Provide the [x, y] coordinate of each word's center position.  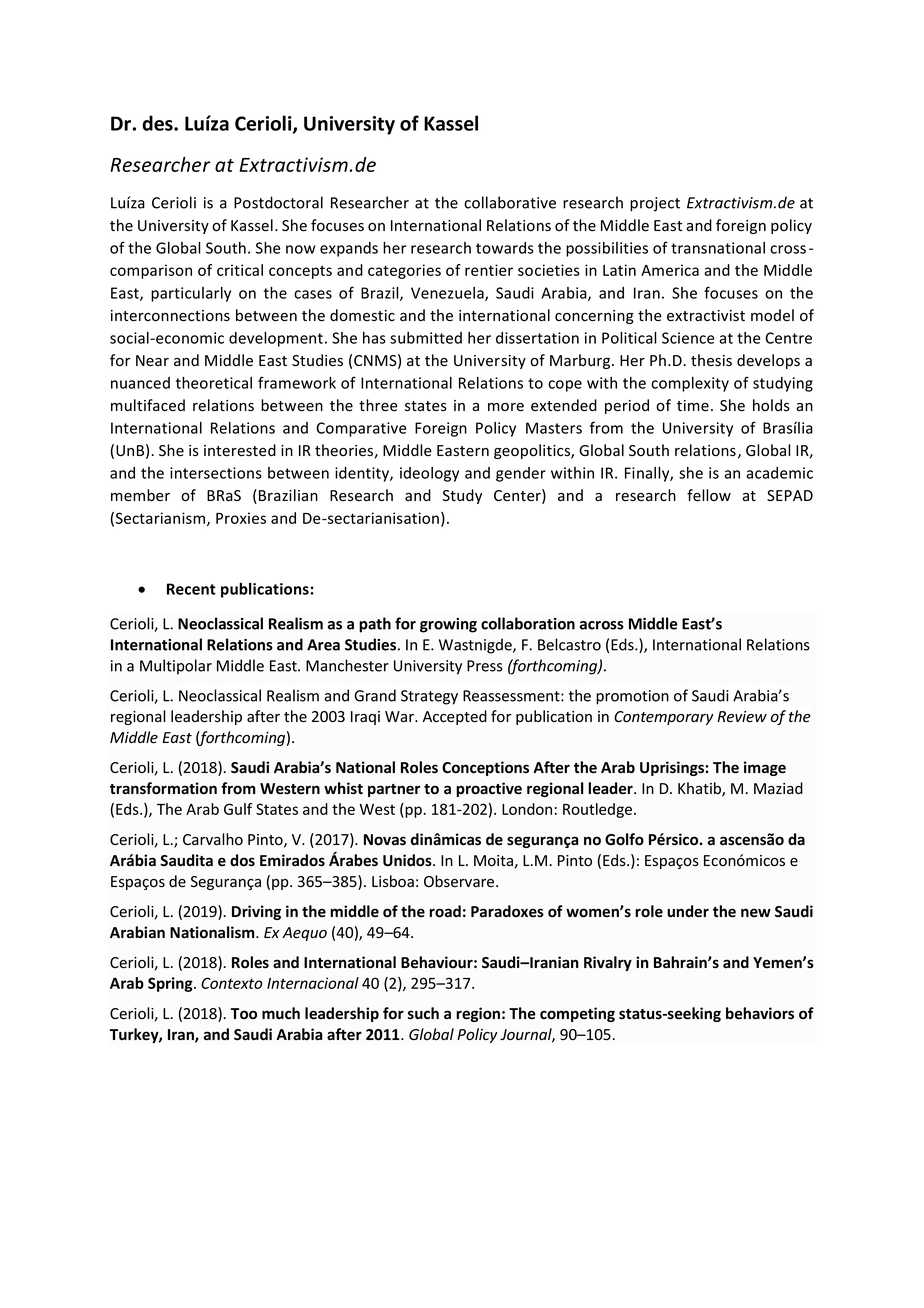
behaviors [760, 1013]
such [423, 1013]
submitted [426, 338]
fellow [709, 495]
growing [448, 625]
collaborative [510, 202]
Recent [191, 589]
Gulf [238, 809]
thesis [711, 360]
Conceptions [485, 768]
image [765, 768]
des [158, 123]
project [655, 204]
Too [244, 1013]
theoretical [214, 383]
